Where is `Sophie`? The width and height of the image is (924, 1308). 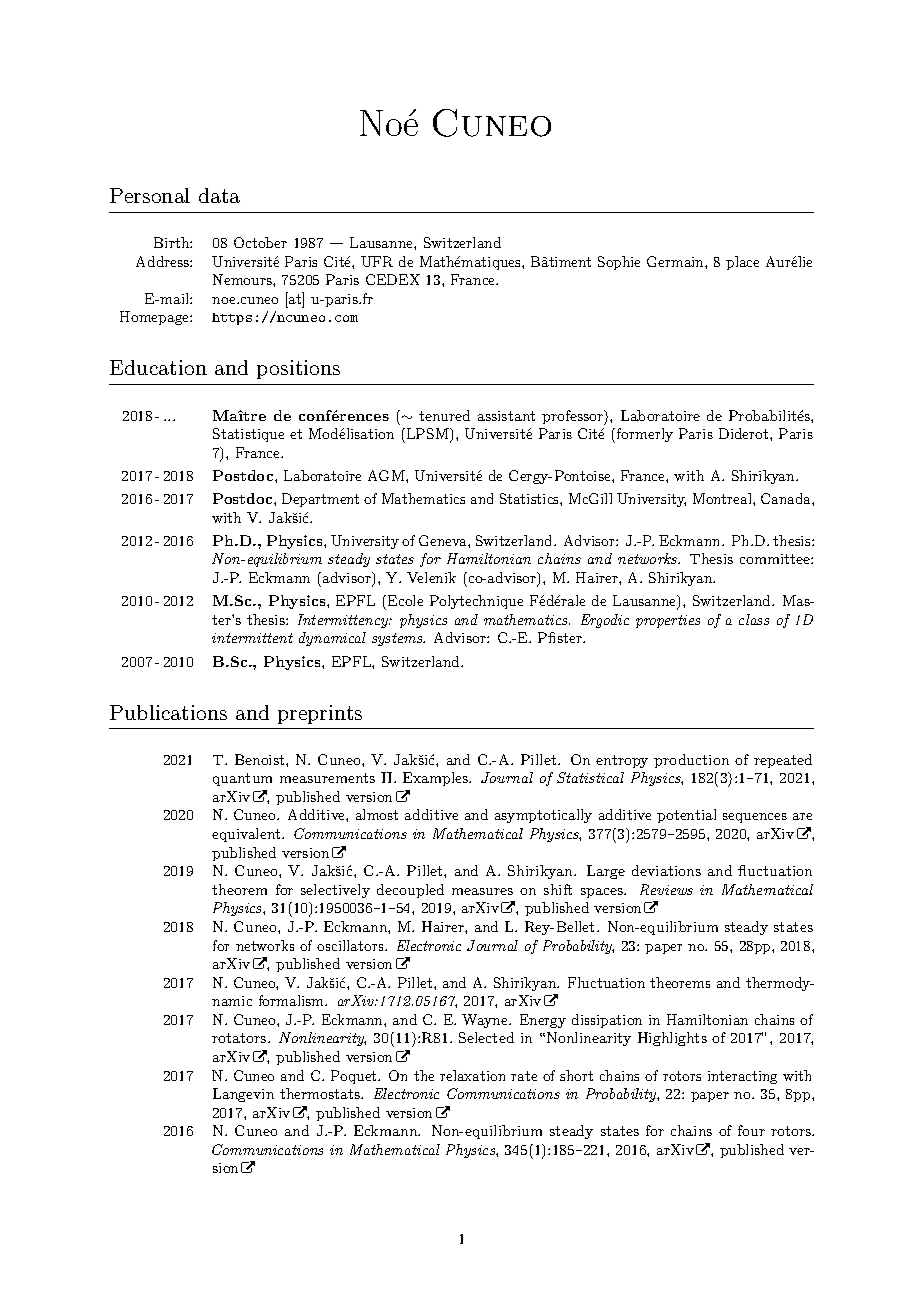
Sophie is located at coordinates (619, 263).
